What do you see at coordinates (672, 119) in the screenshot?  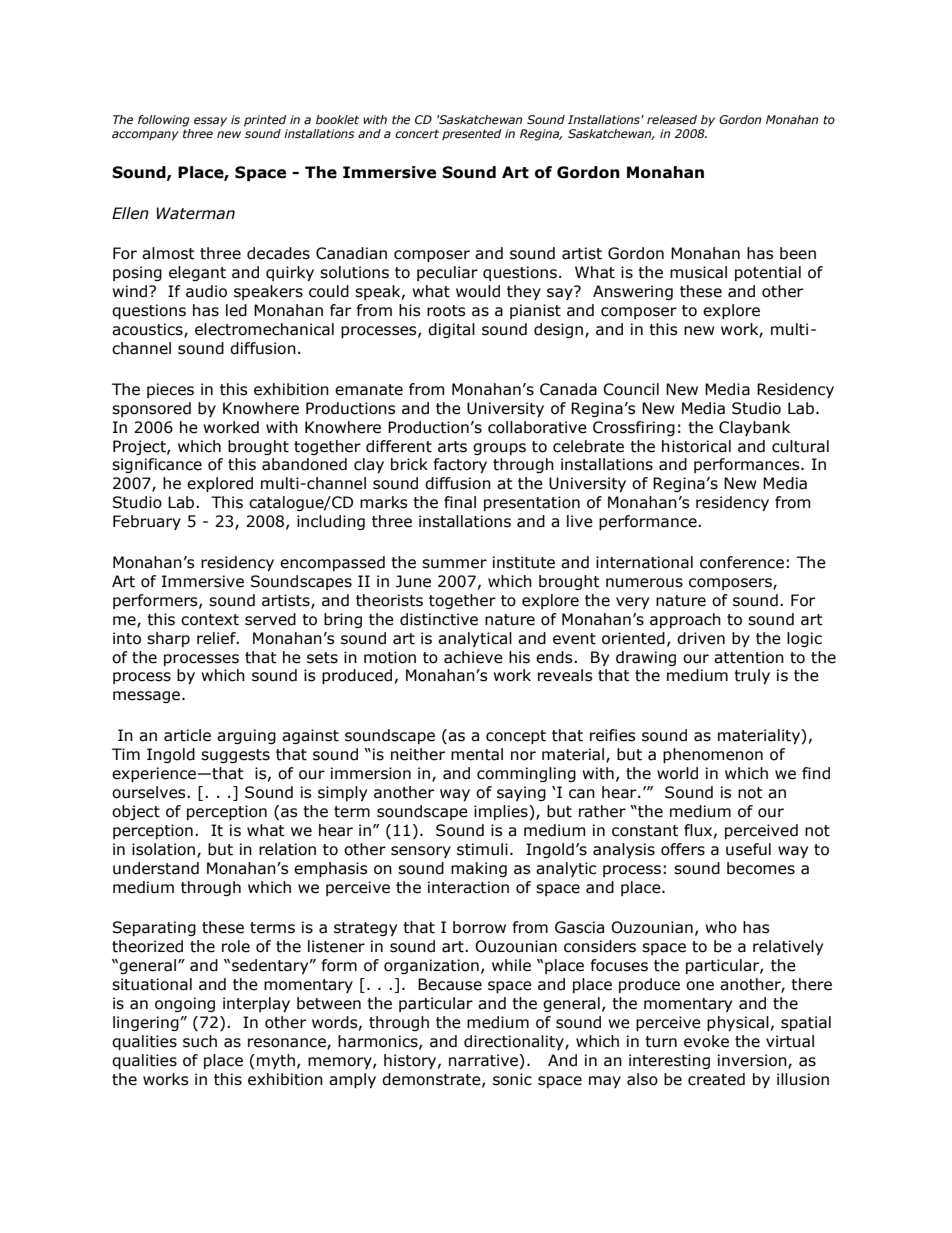 I see `released` at bounding box center [672, 119].
